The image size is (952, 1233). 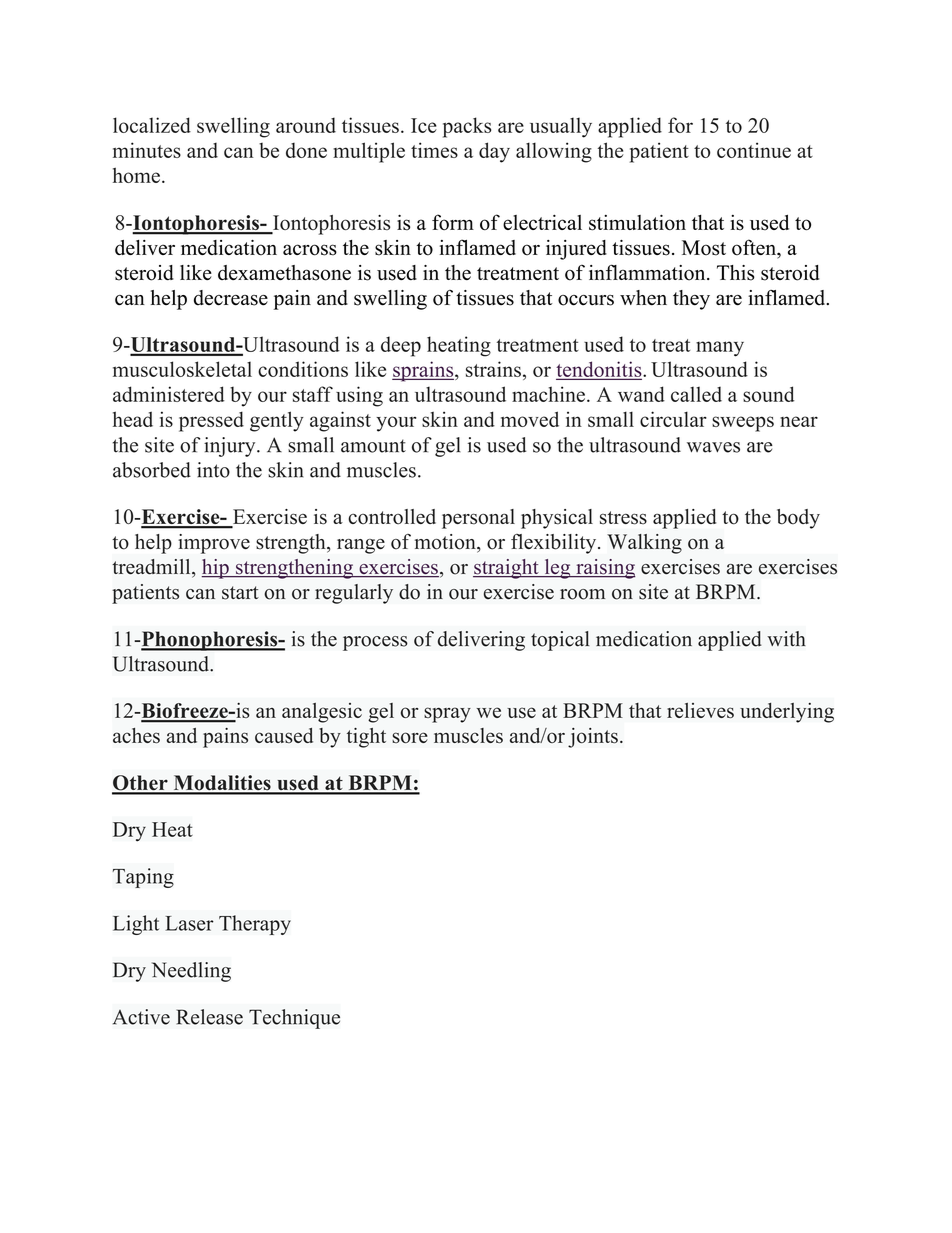 I want to click on hip, so click(x=216, y=569).
